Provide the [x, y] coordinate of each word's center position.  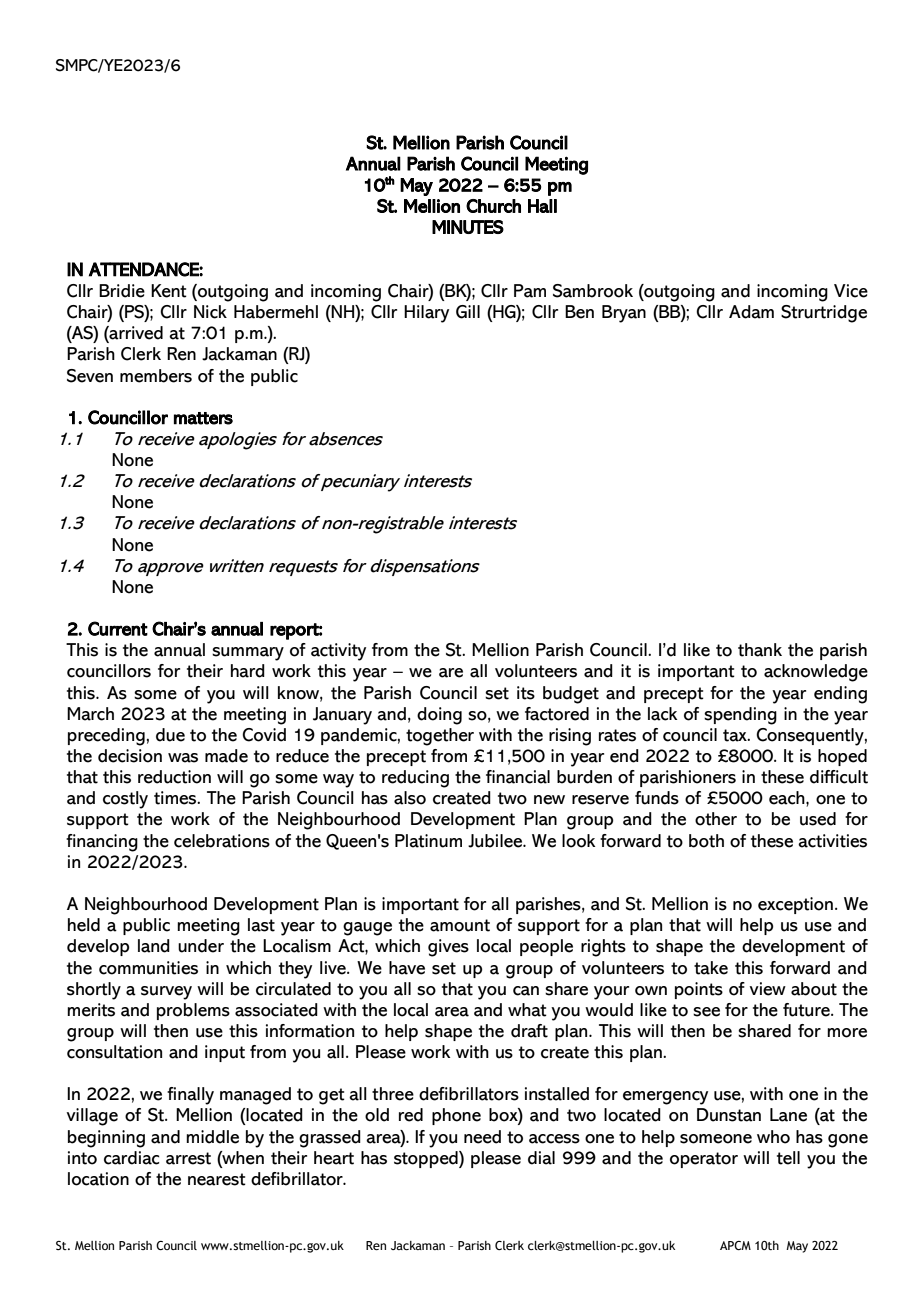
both [706, 841]
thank [760, 650]
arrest [188, 1158]
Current [118, 628]
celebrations [222, 841]
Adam [751, 312]
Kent [169, 291]
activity [338, 652]
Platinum [428, 841]
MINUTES [468, 227]
